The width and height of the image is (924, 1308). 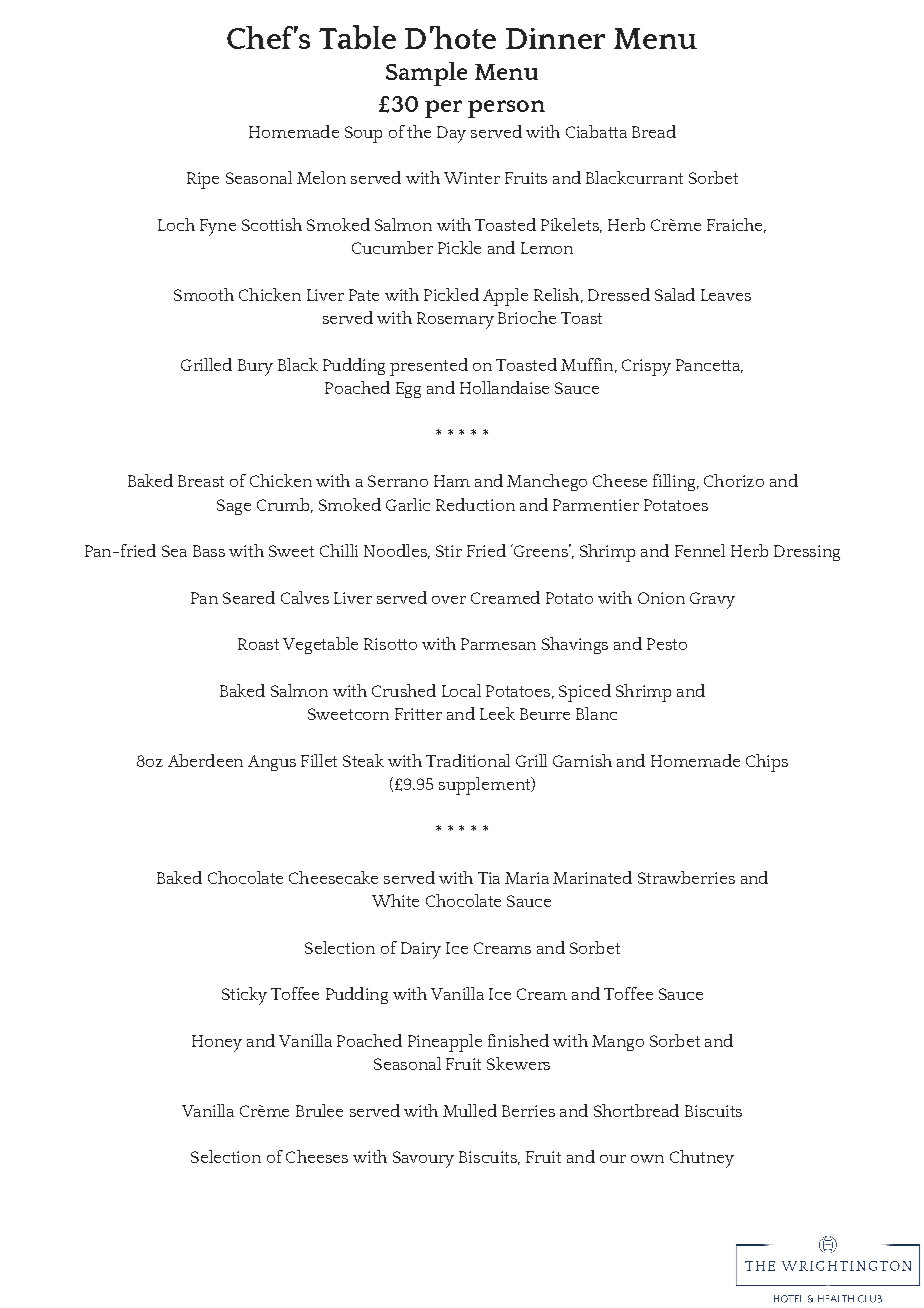 What do you see at coordinates (203, 180) in the image?
I see `Ripe` at bounding box center [203, 180].
